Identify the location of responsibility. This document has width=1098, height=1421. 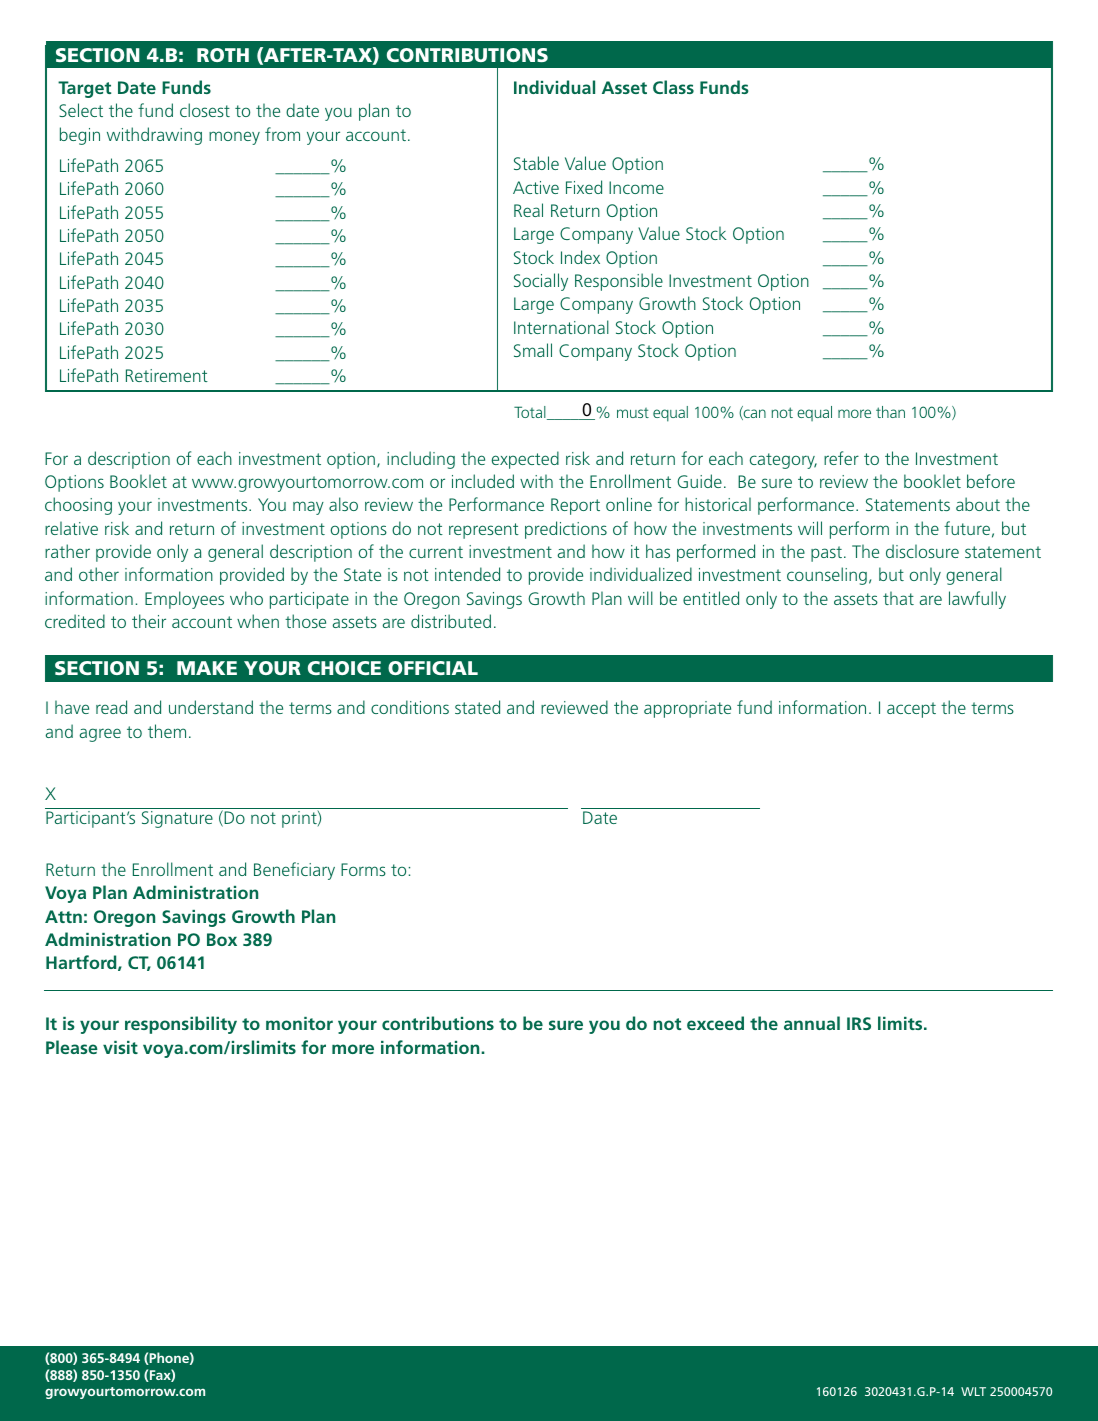
(181, 1025).
